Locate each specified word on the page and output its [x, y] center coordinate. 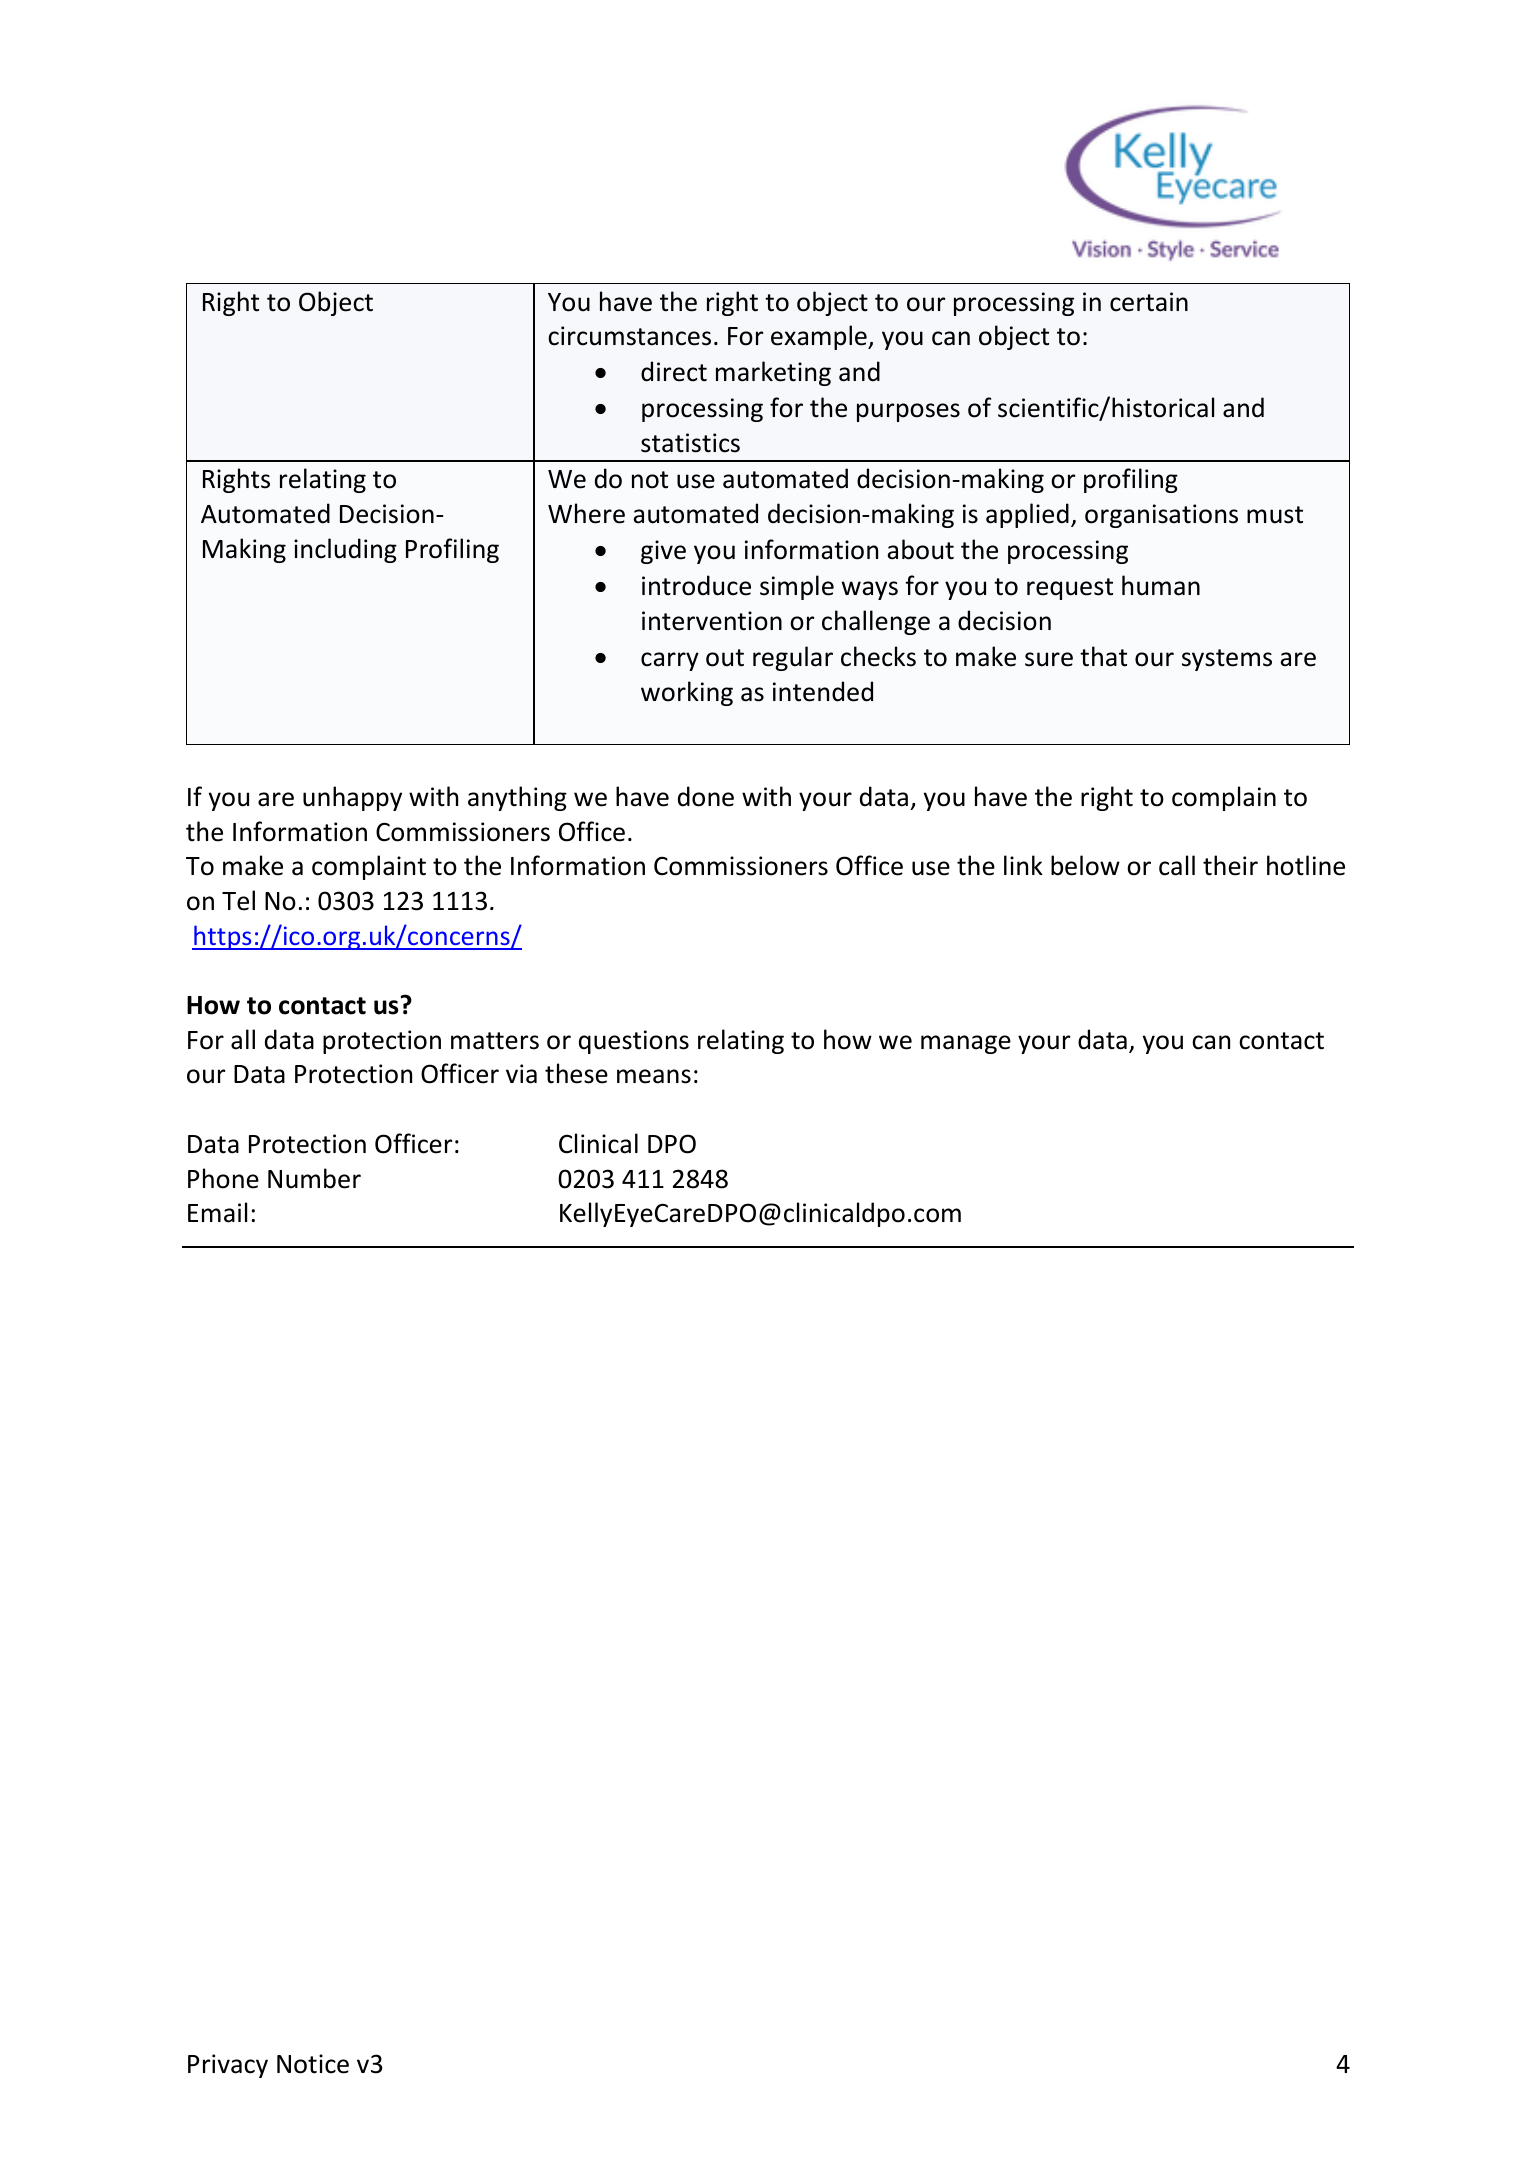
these [576, 1073]
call [1177, 865]
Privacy [228, 2066]
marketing [773, 373]
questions [634, 1042]
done [706, 796]
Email [217, 1212]
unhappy [352, 798]
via [521, 1074]
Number [314, 1178]
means [654, 1076]
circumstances [629, 336]
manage [966, 1044]
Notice [313, 2064]
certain [1149, 302]
